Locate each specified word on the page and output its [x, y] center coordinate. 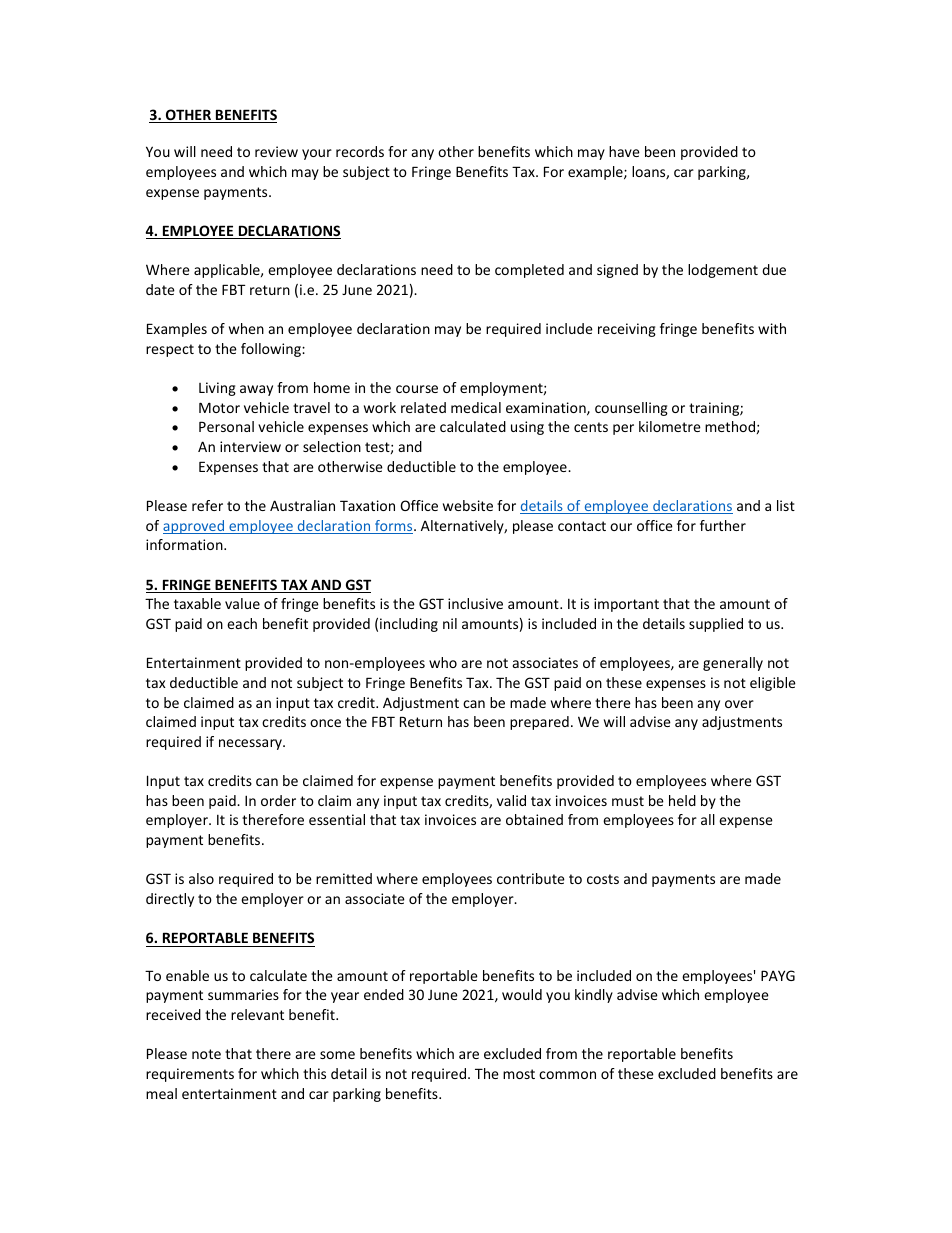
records [360, 151]
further [723, 525]
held [682, 800]
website [468, 505]
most [519, 1074]
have [624, 151]
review [276, 151]
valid [511, 800]
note [206, 1054]
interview [250, 446]
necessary [251, 744]
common [567, 1075]
